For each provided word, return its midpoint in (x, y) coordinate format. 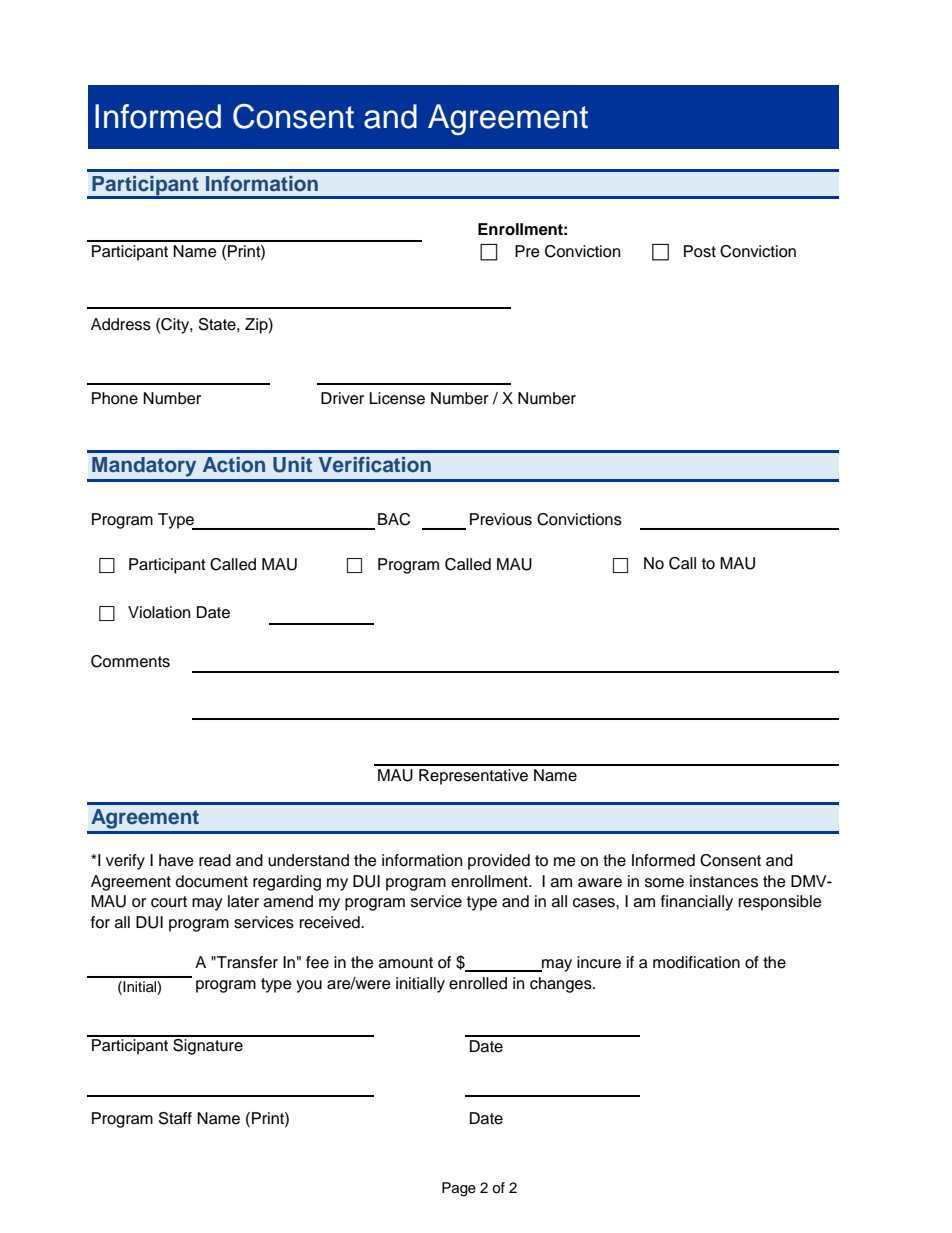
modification (696, 962)
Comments (130, 661)
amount (406, 963)
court (169, 902)
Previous (501, 519)
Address (121, 324)
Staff (175, 1118)
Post (700, 251)
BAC (394, 519)
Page (459, 1189)
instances (724, 881)
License (397, 398)
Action (234, 465)
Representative (473, 777)
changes (562, 985)
